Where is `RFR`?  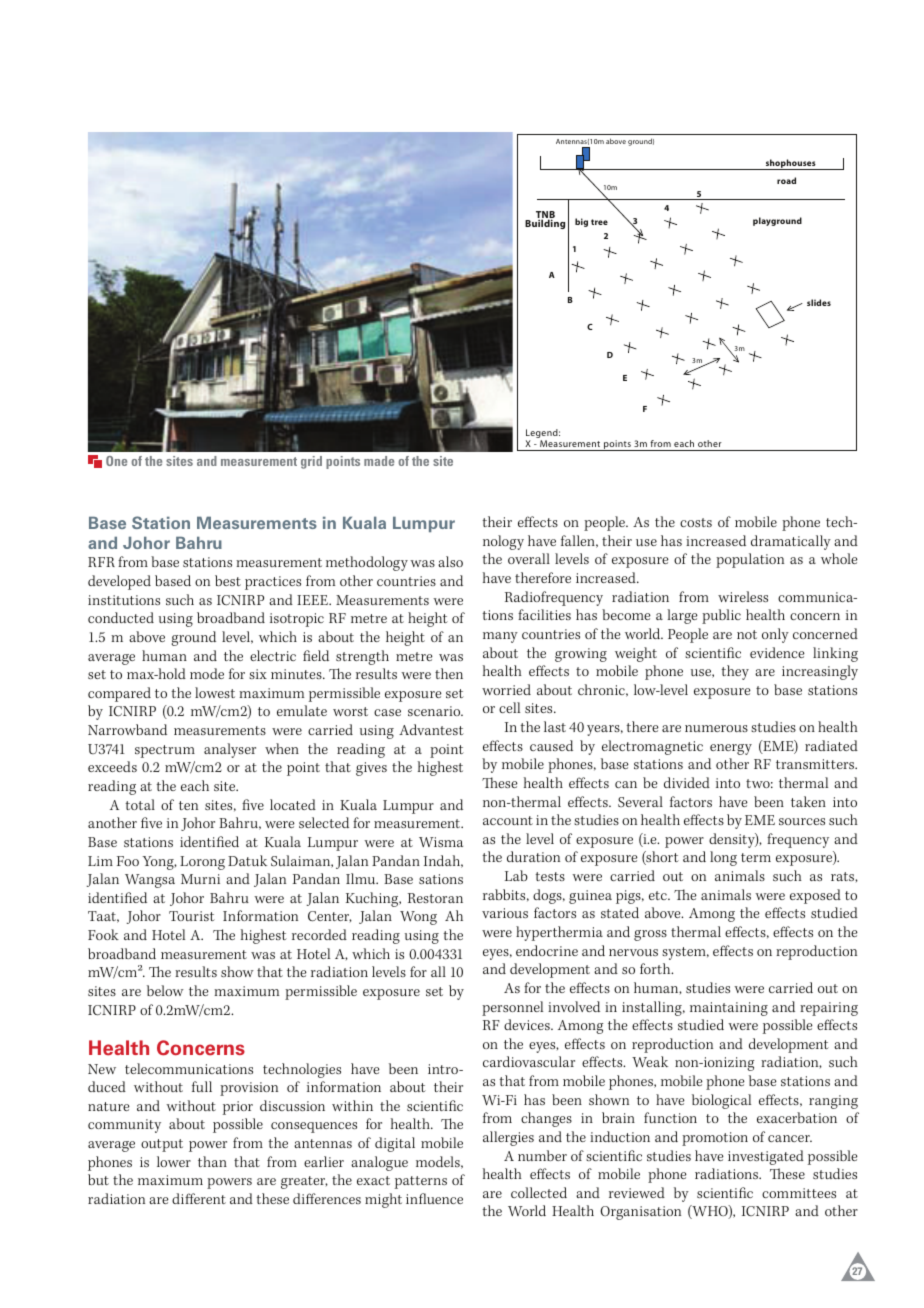
RFR is located at coordinates (101, 562).
